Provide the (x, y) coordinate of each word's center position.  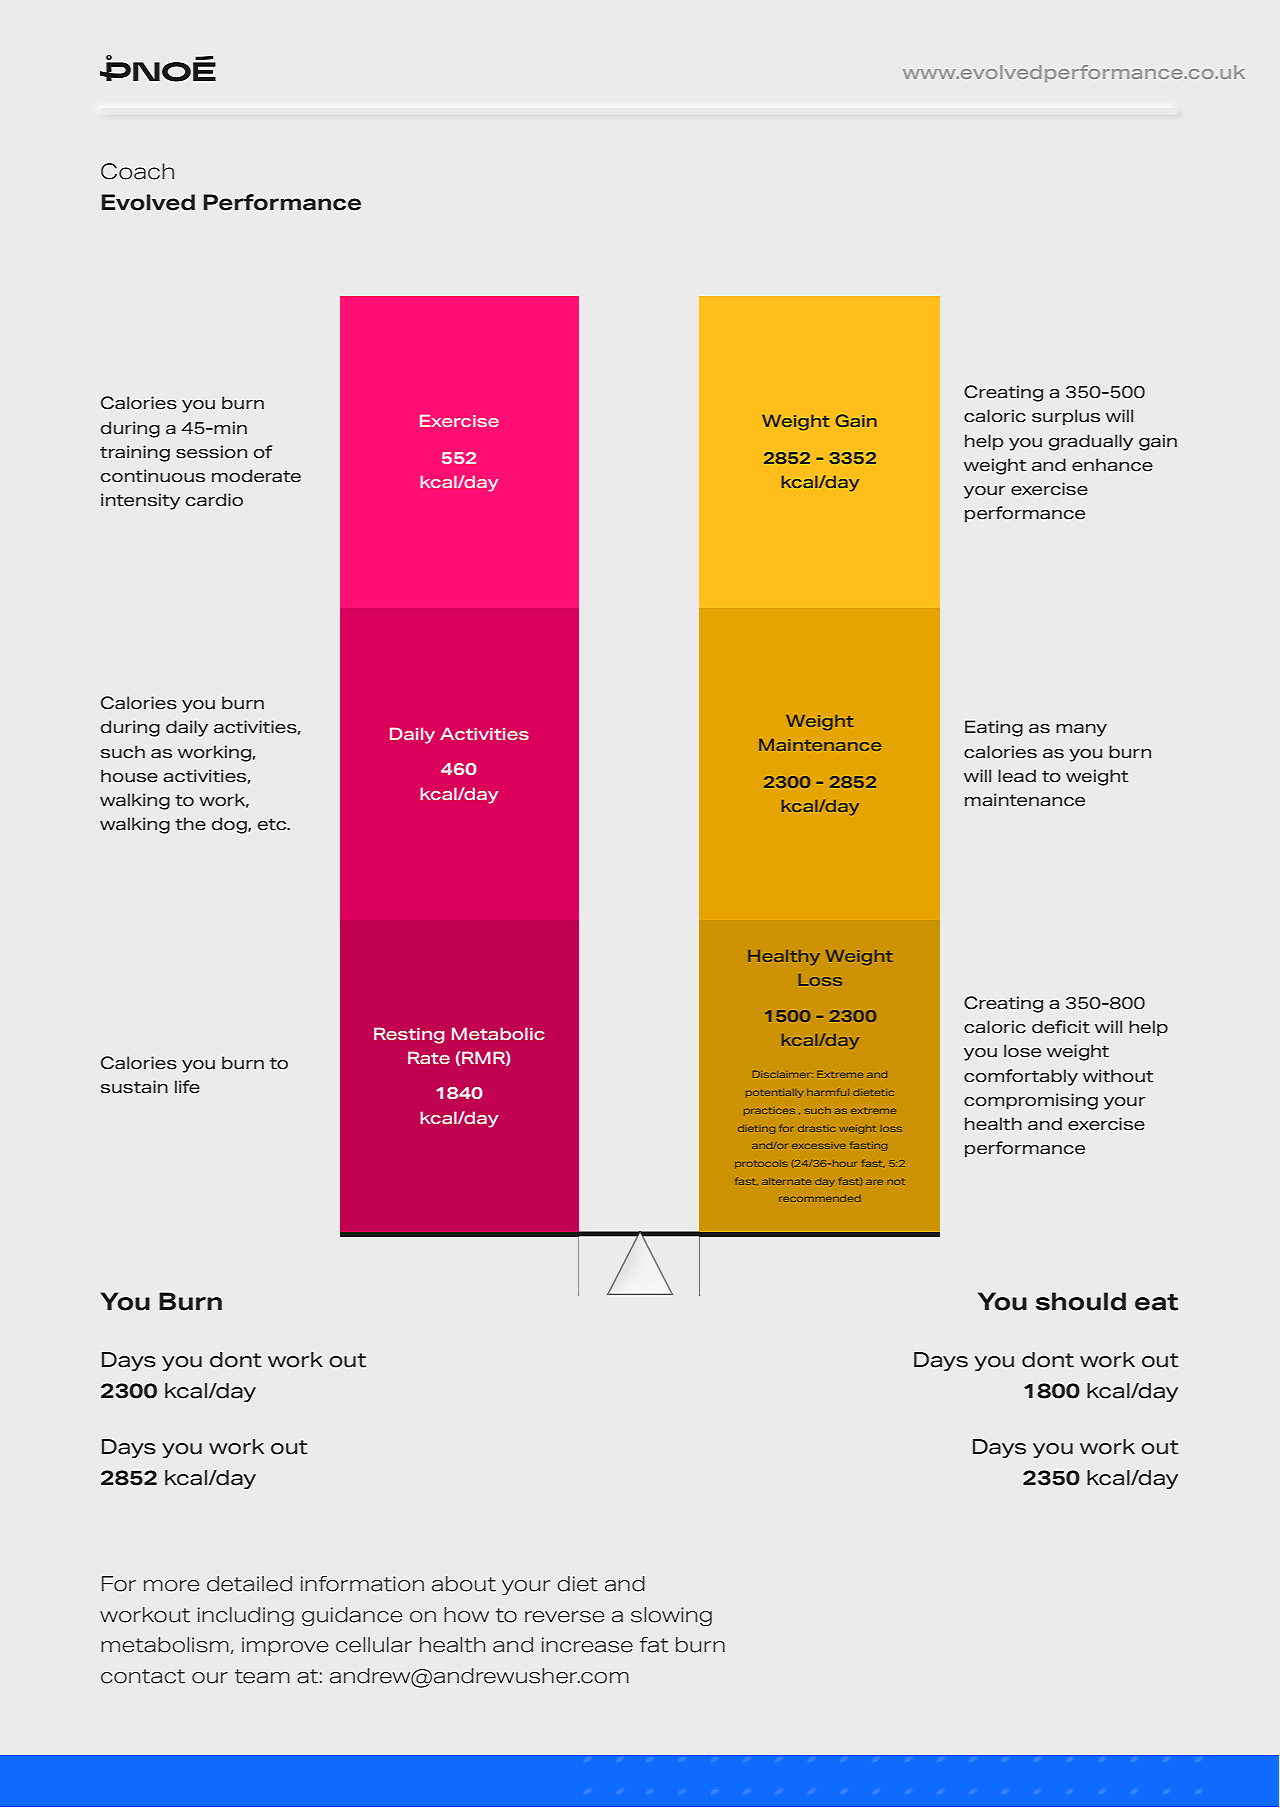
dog (230, 825)
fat (654, 1645)
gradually (1091, 442)
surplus (1066, 417)
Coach (137, 171)
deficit (1061, 1027)
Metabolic (498, 1033)
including (246, 1616)
